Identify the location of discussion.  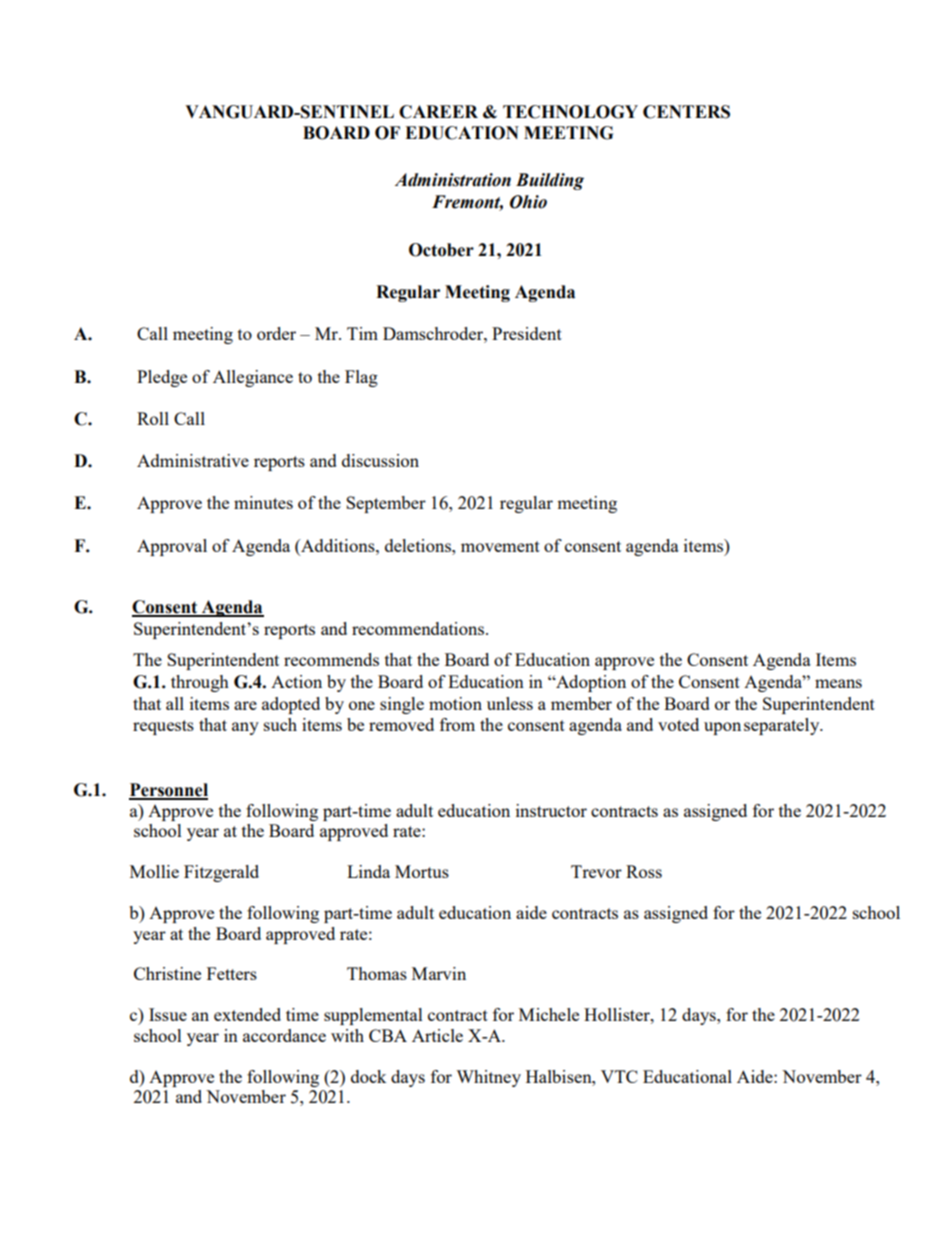
(380, 460).
